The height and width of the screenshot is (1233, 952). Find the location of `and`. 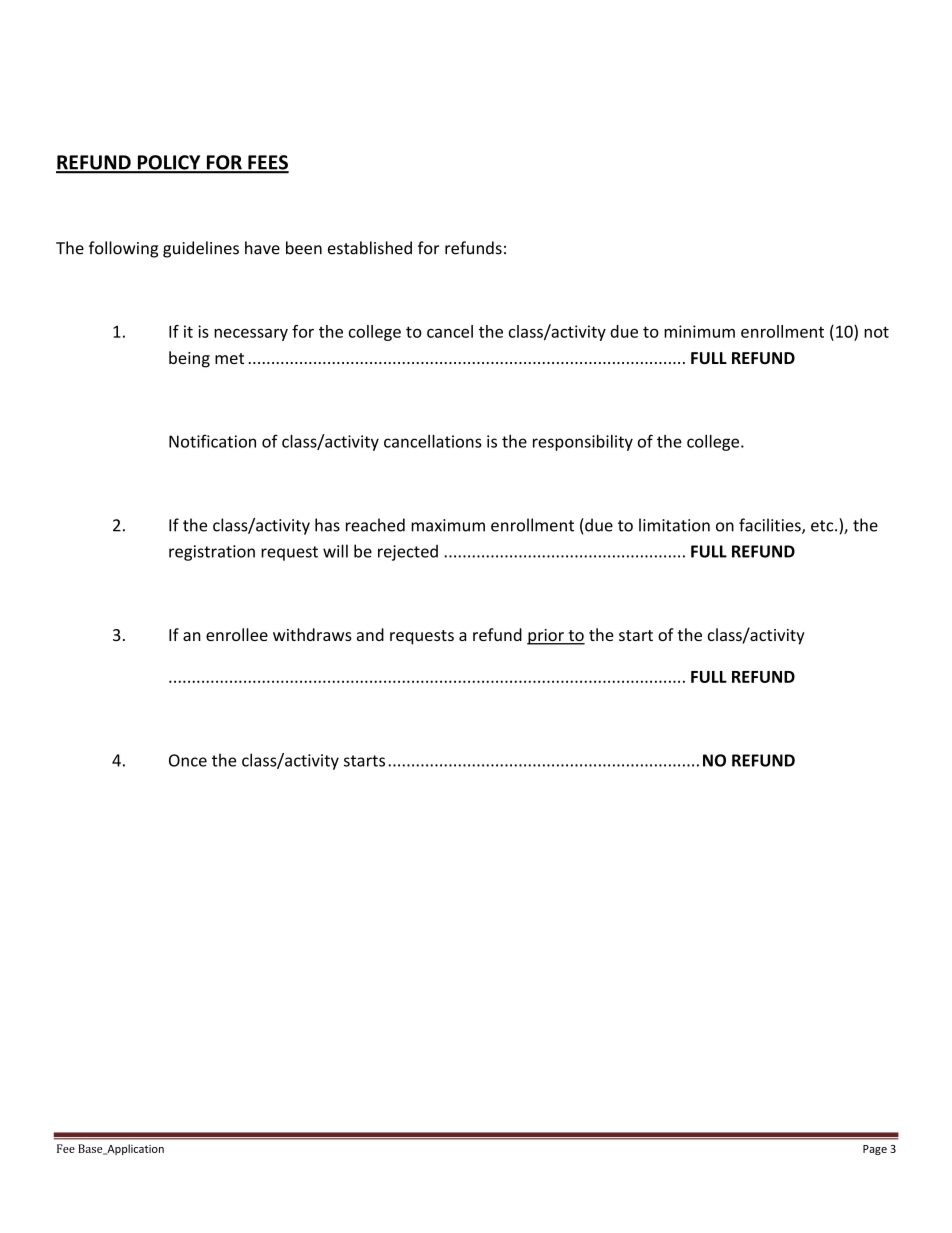

and is located at coordinates (370, 634).
